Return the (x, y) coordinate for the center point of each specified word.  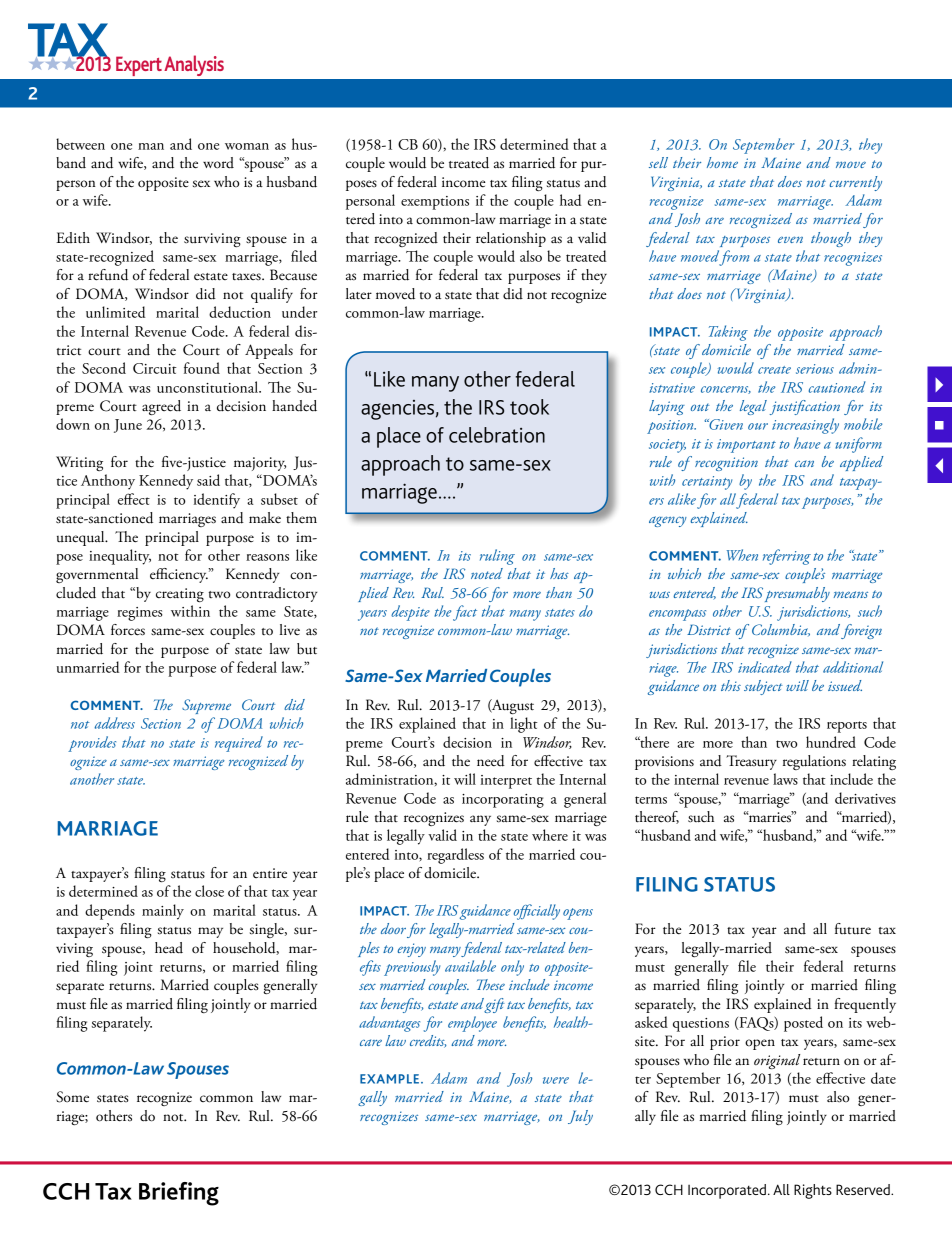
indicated (765, 667)
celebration (497, 435)
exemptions (435, 203)
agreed (161, 407)
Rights (813, 1191)
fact (465, 613)
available (470, 966)
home (722, 162)
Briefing (179, 1194)
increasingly (805, 426)
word (218, 163)
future (853, 929)
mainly (163, 912)
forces (128, 630)
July (580, 1117)
